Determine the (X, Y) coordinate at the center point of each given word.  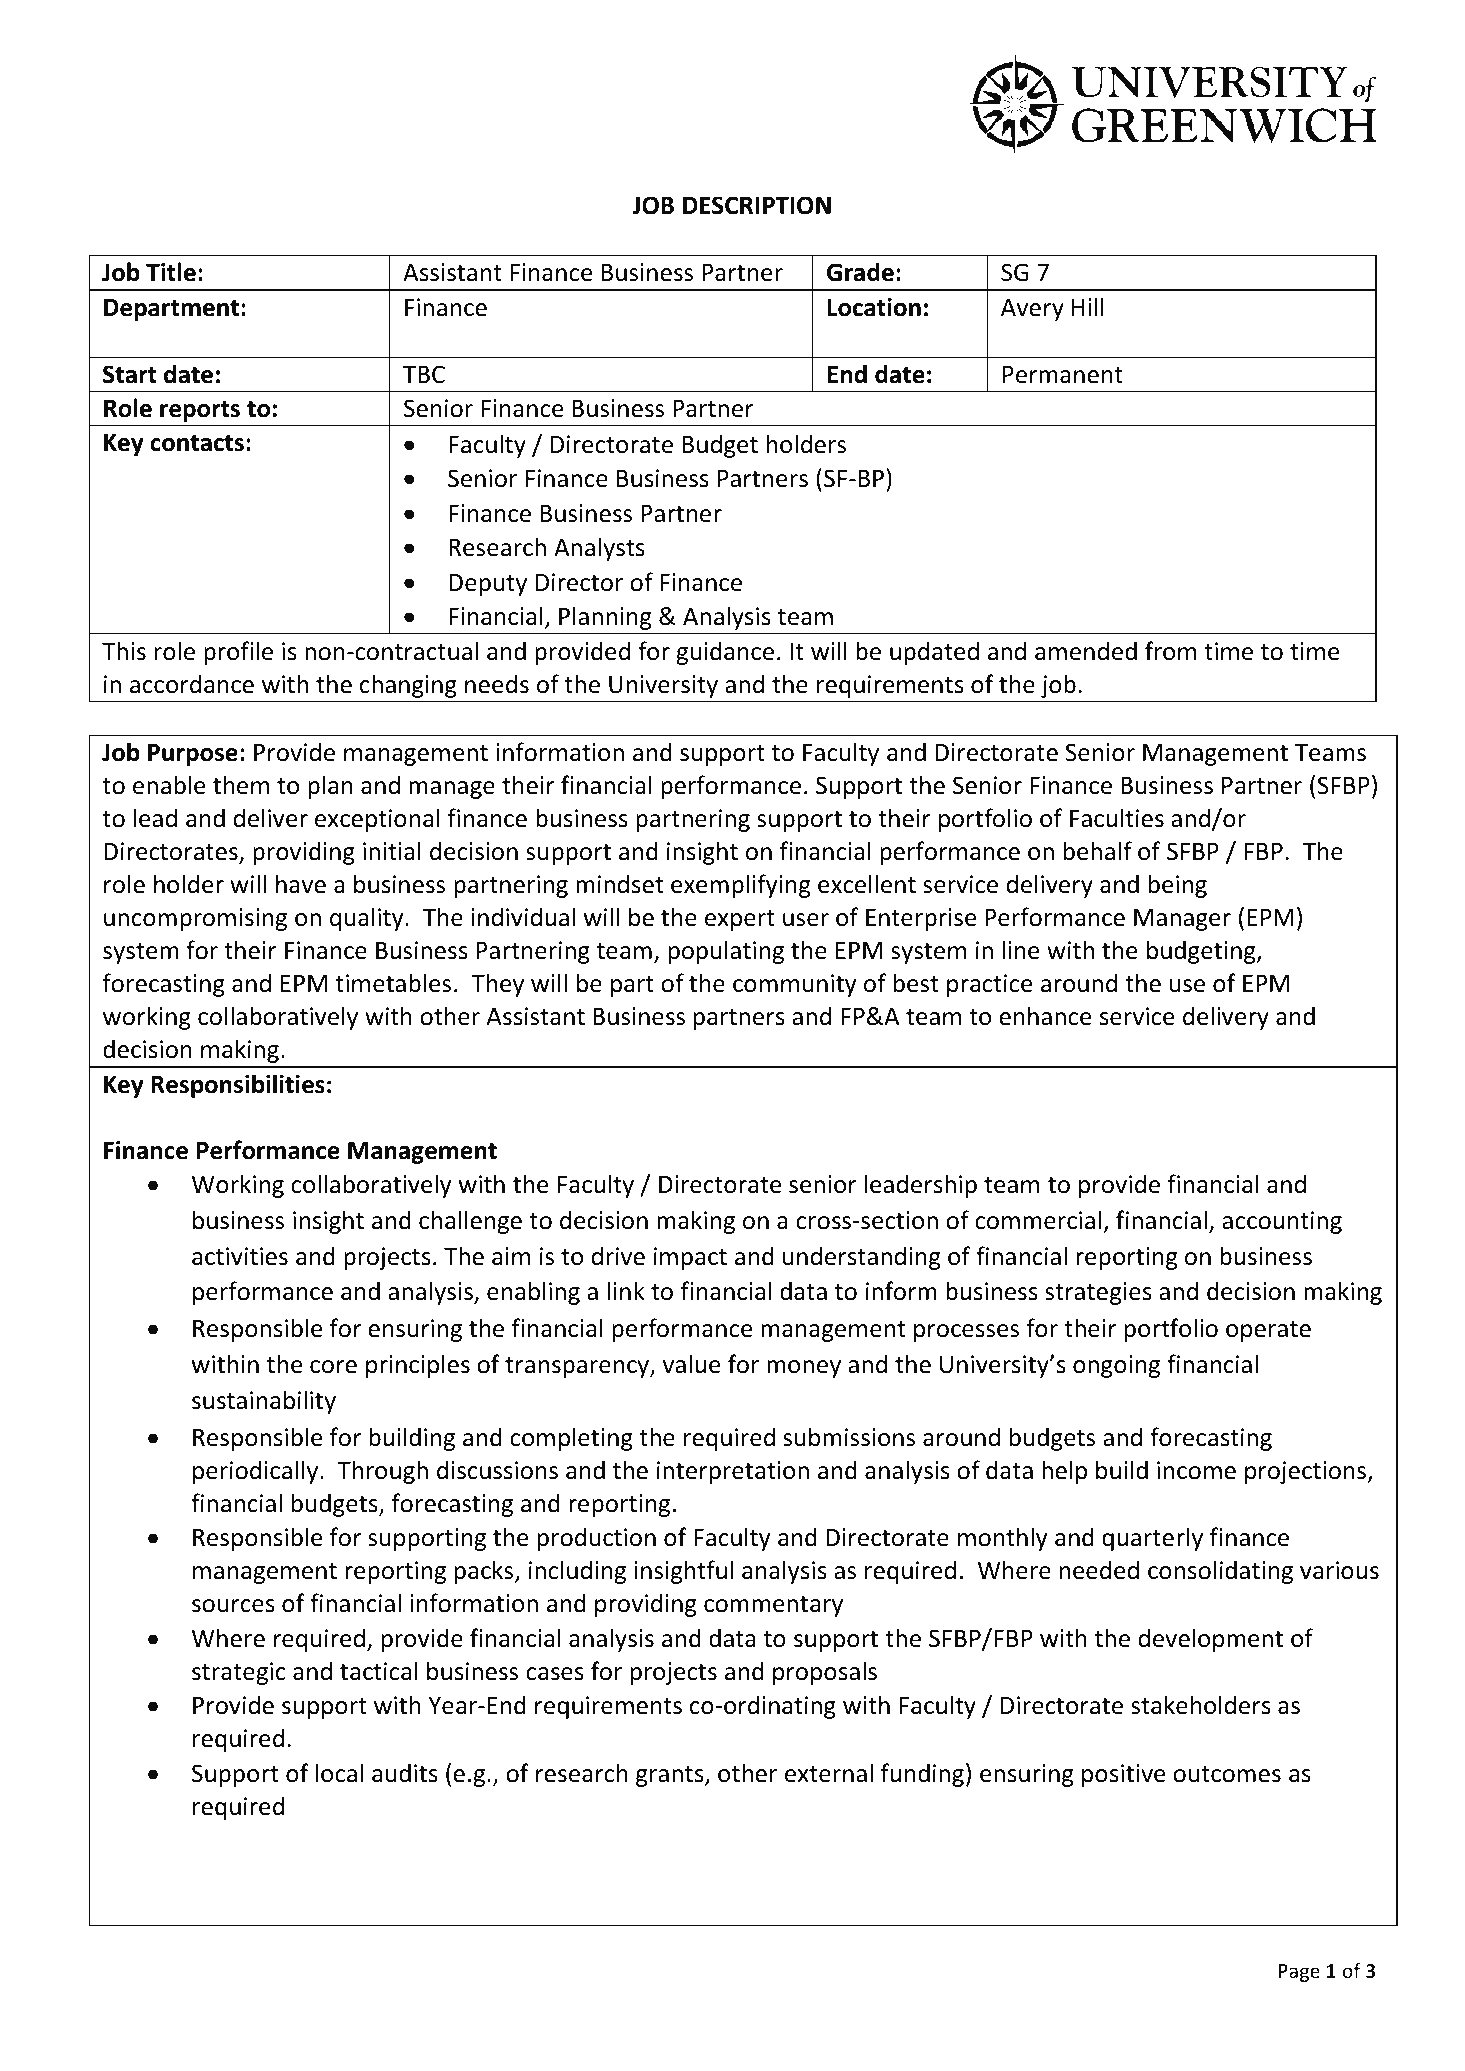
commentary (773, 1606)
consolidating (1220, 1572)
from (1170, 651)
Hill (1088, 306)
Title (171, 272)
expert (740, 920)
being (1177, 886)
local (339, 1773)
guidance (725, 653)
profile (238, 653)
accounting (1282, 1222)
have (301, 884)
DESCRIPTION (757, 205)
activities (240, 1256)
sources (233, 1606)
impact (690, 1258)
